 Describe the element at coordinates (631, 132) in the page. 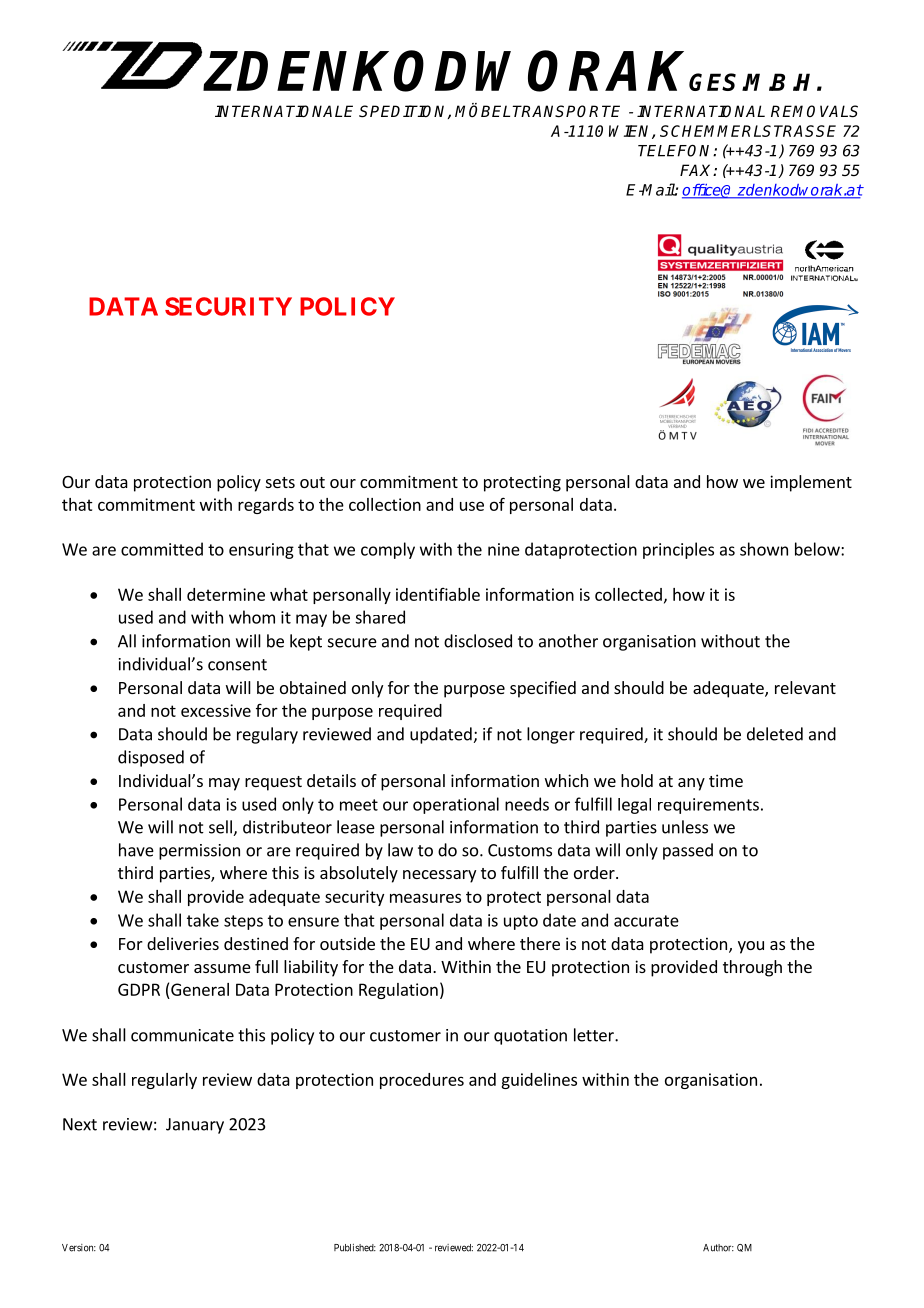

I see `WIEN` at that location.
